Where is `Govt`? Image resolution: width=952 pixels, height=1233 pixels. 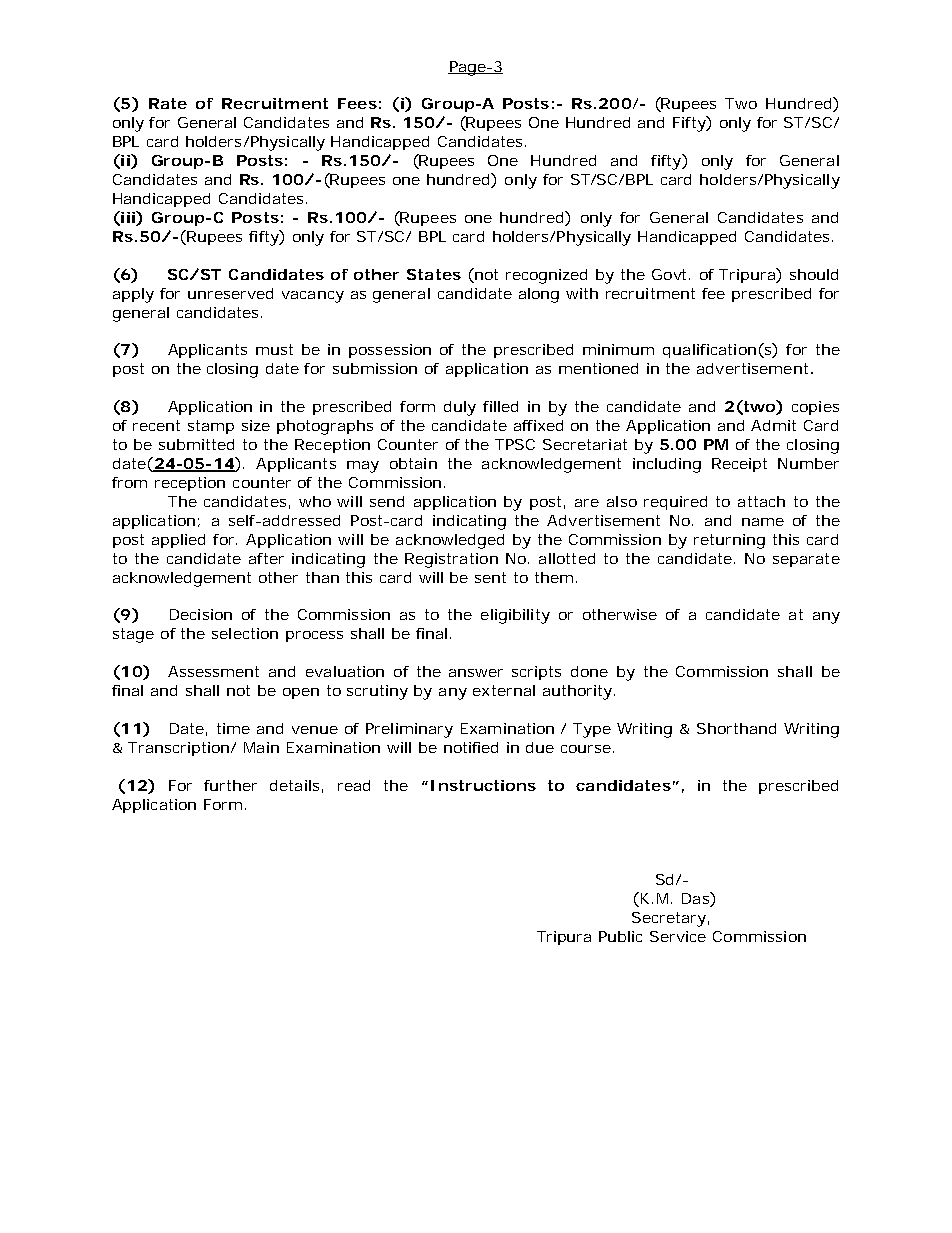 Govt is located at coordinates (671, 274).
